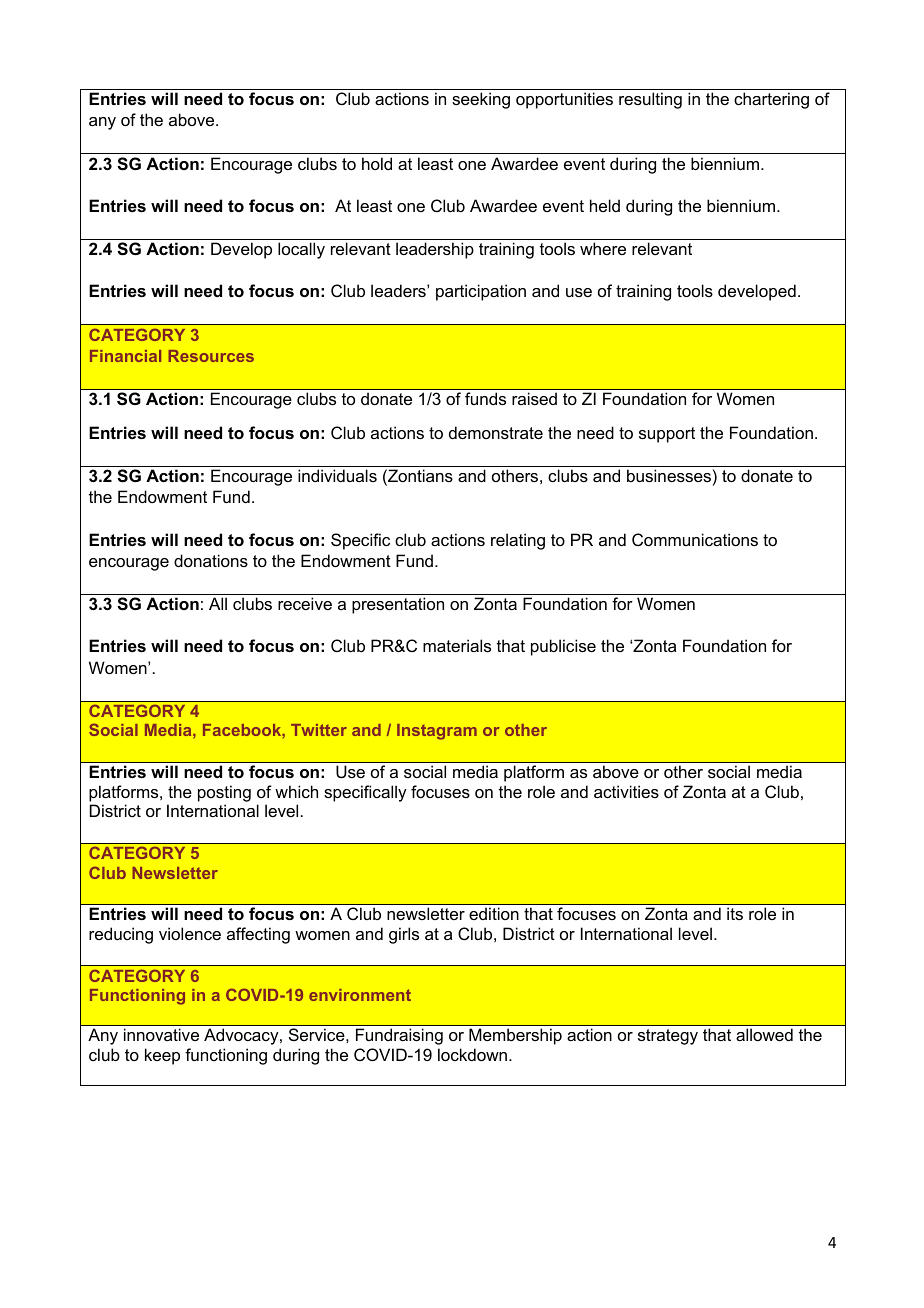 The image size is (924, 1308). I want to click on presentation, so click(398, 605).
